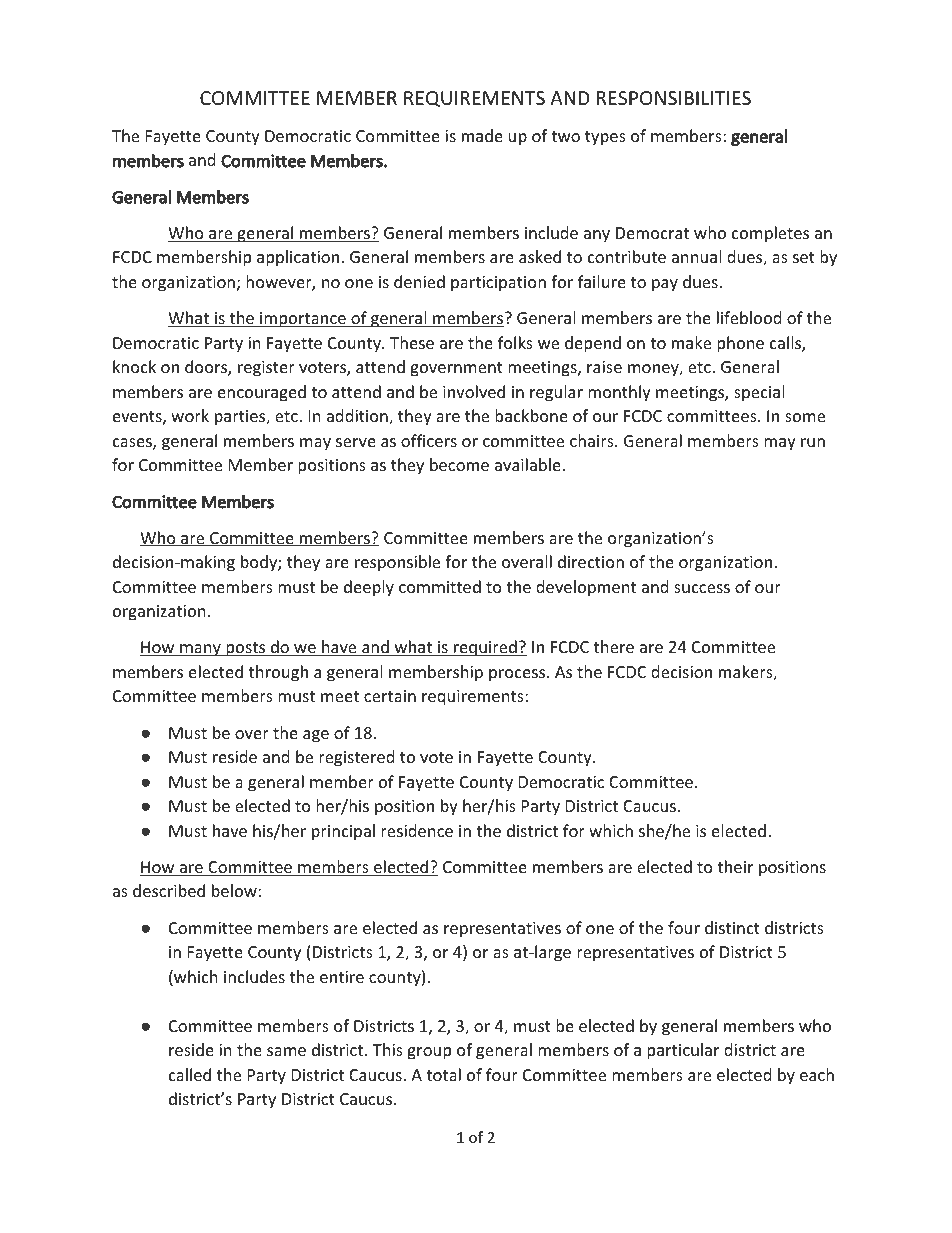 The image size is (952, 1233). I want to click on made, so click(482, 135).
